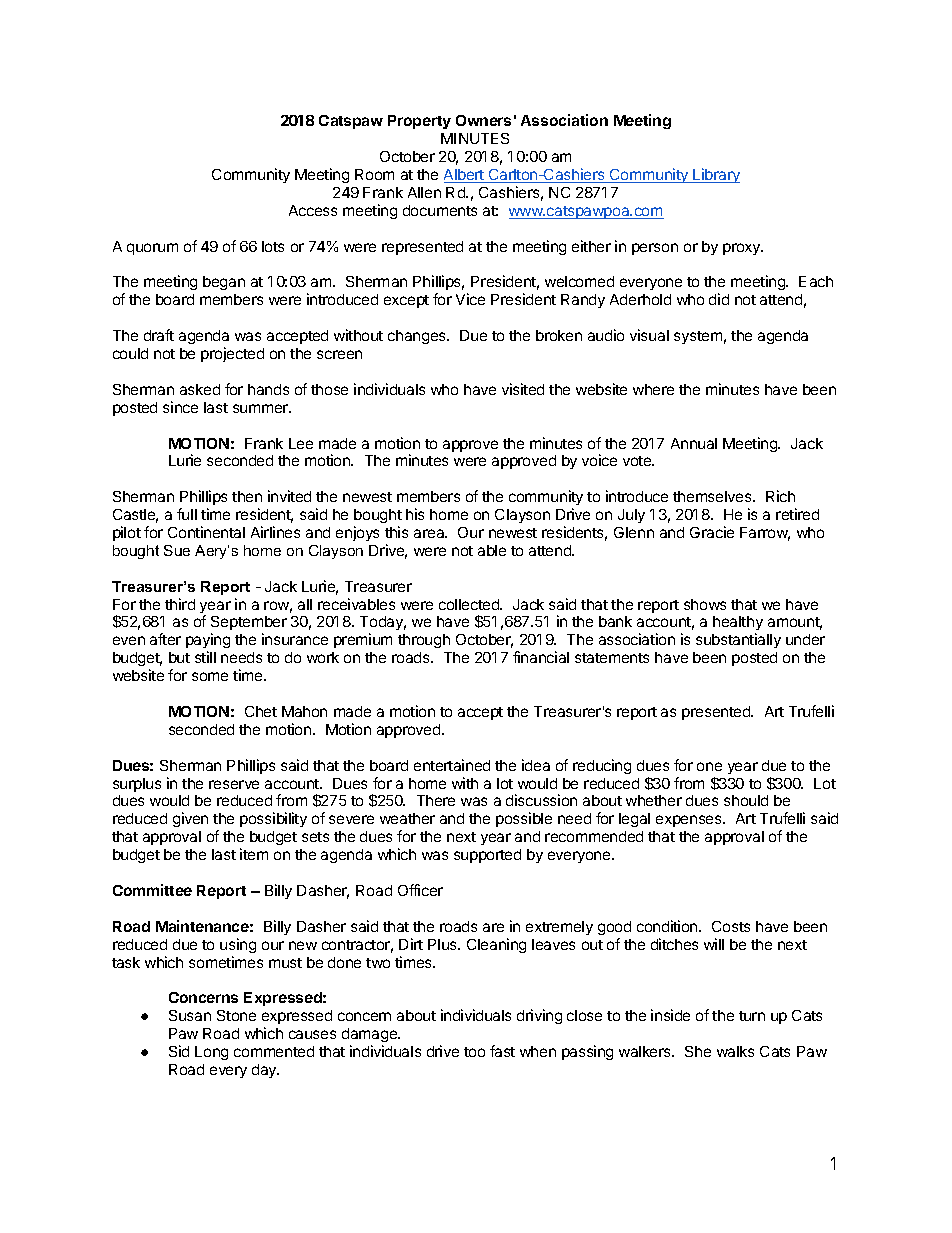 The height and width of the image is (1233, 952). What do you see at coordinates (190, 1015) in the image?
I see `Susan` at bounding box center [190, 1015].
